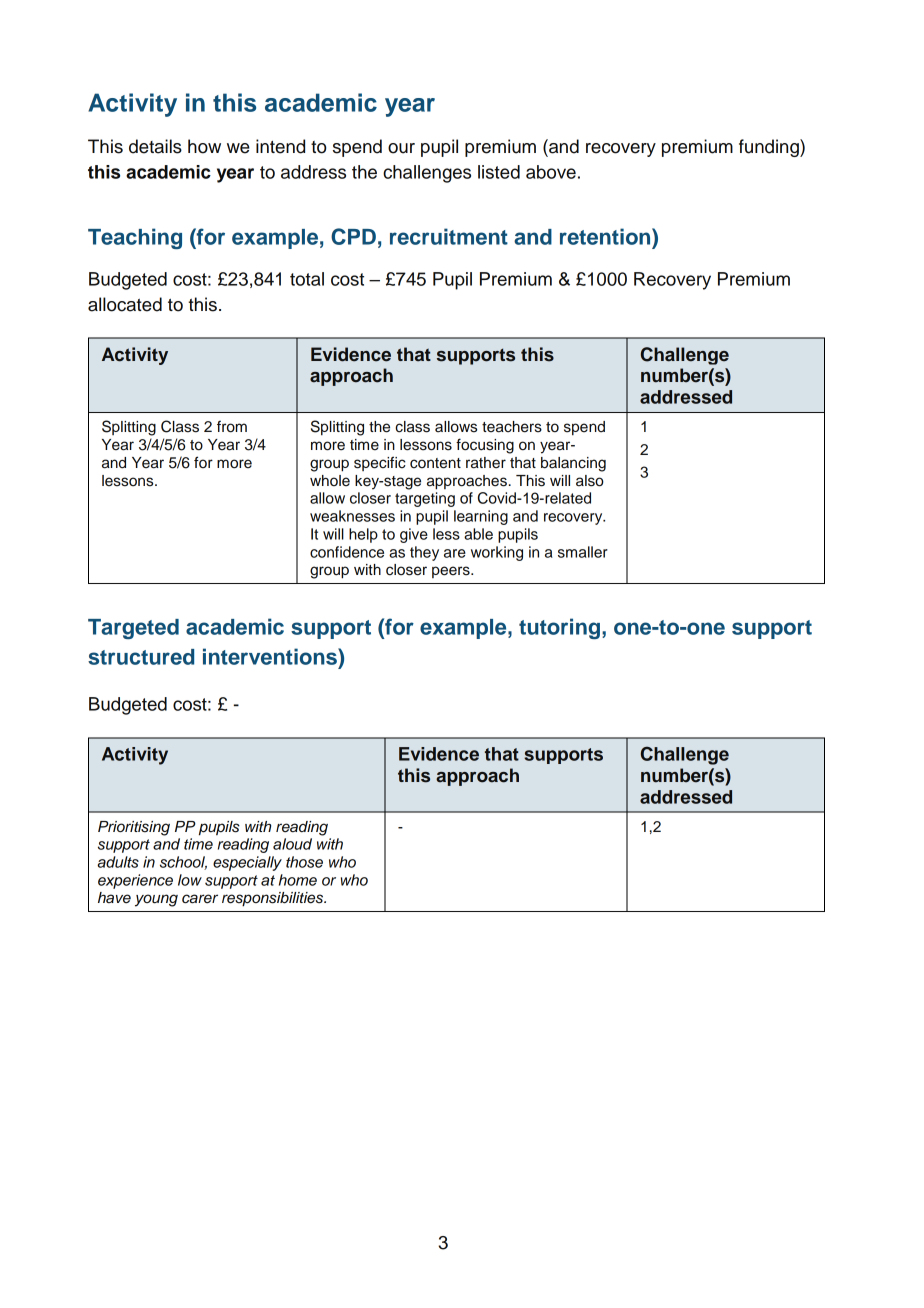 The width and height of the image is (924, 1308). Describe the element at coordinates (141, 657) in the image. I see `structured` at that location.
